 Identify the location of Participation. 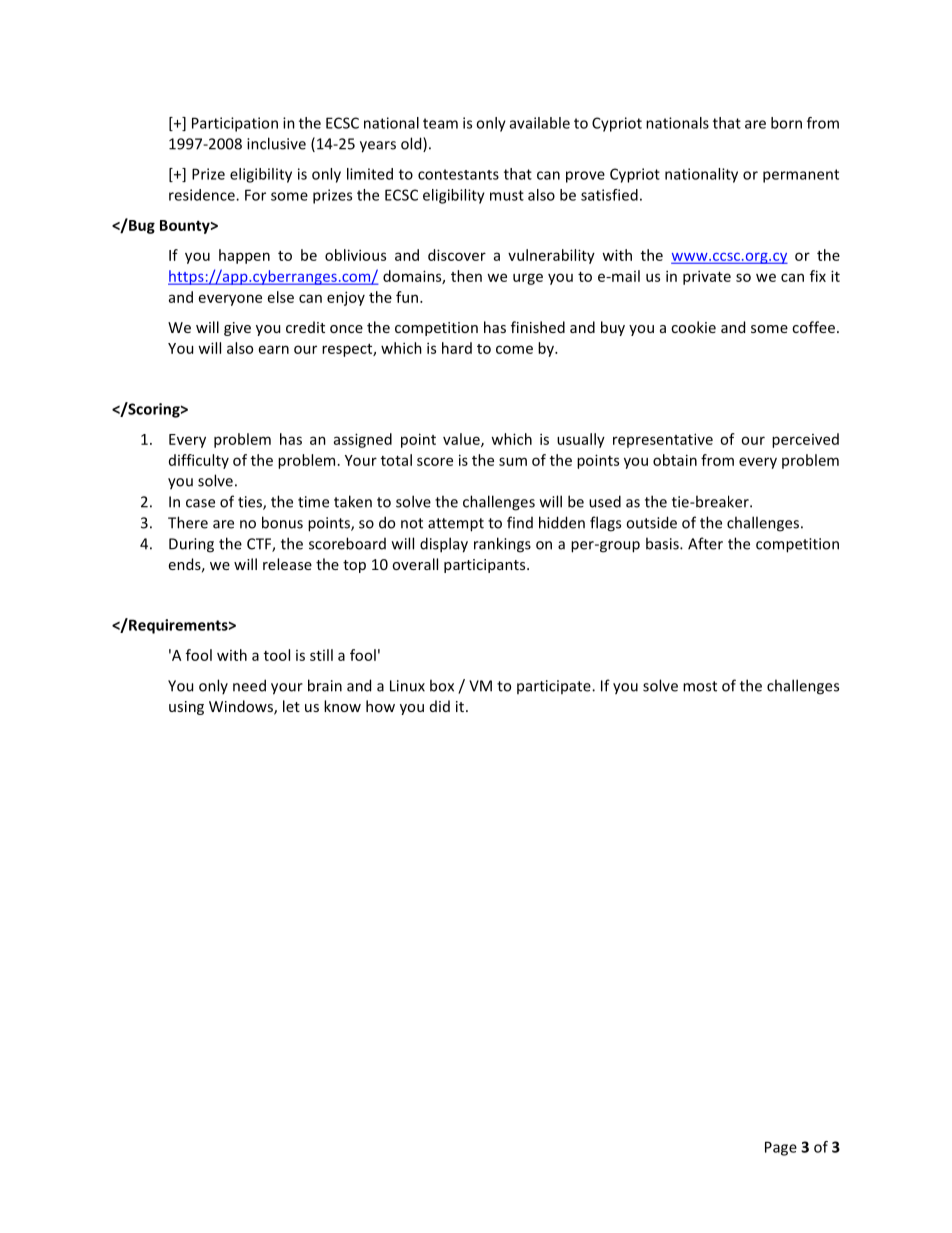
(235, 124).
